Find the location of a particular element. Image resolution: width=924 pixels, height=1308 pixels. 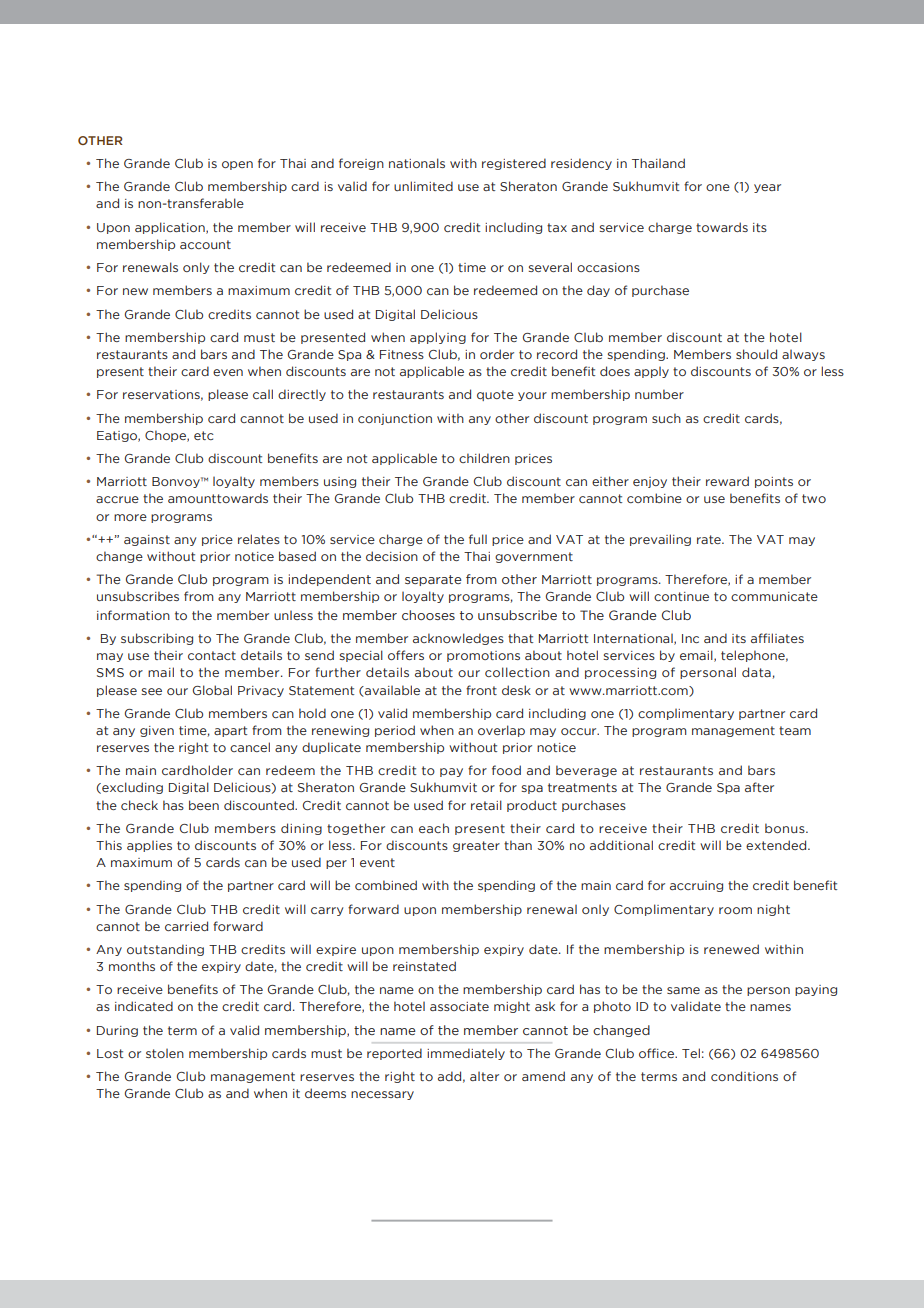

year is located at coordinates (767, 188).
